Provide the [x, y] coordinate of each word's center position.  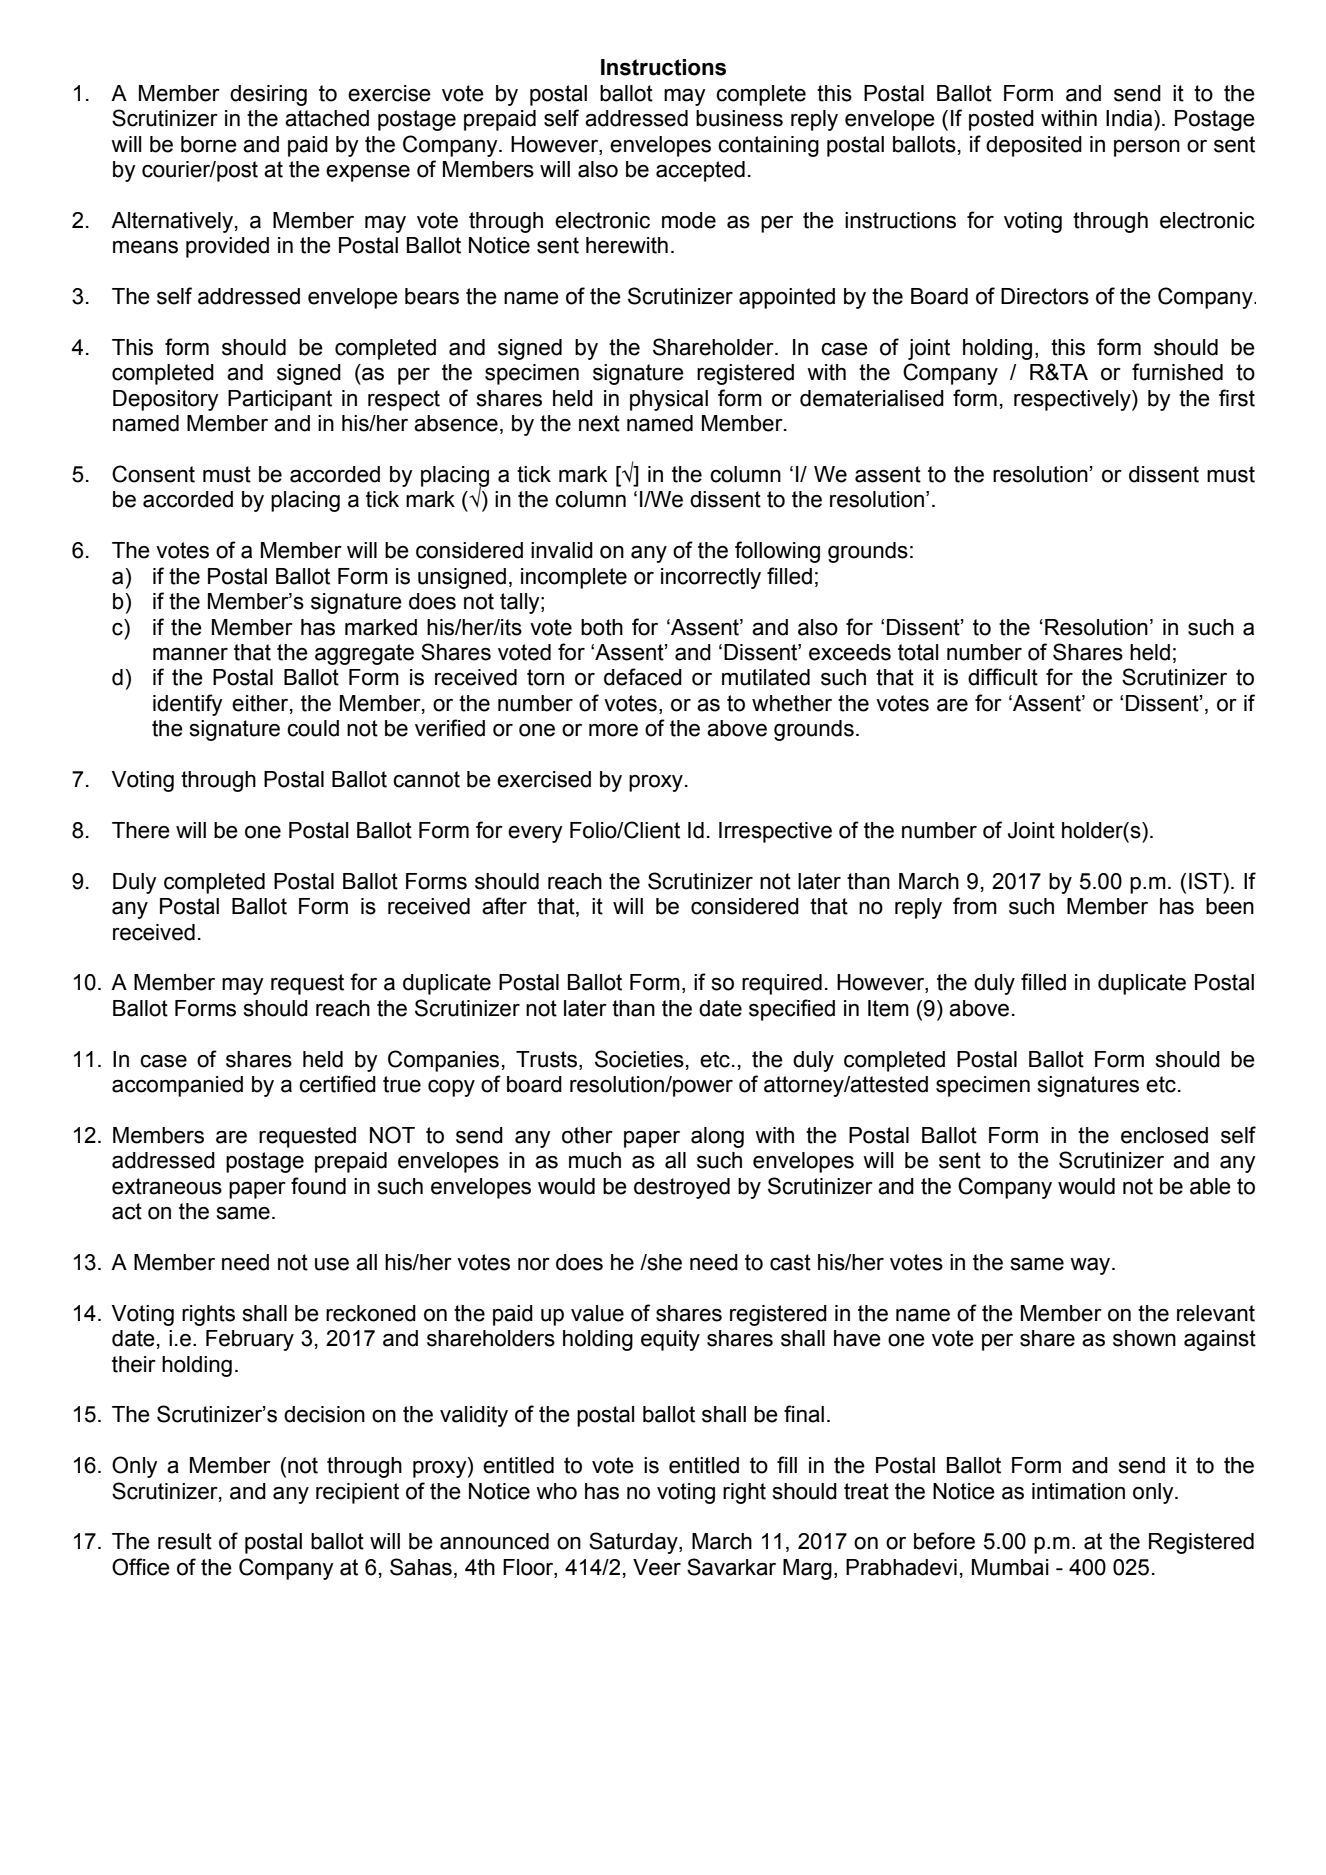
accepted [700, 171]
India [1130, 118]
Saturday [634, 1543]
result [185, 1541]
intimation [1078, 1491]
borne [209, 144]
